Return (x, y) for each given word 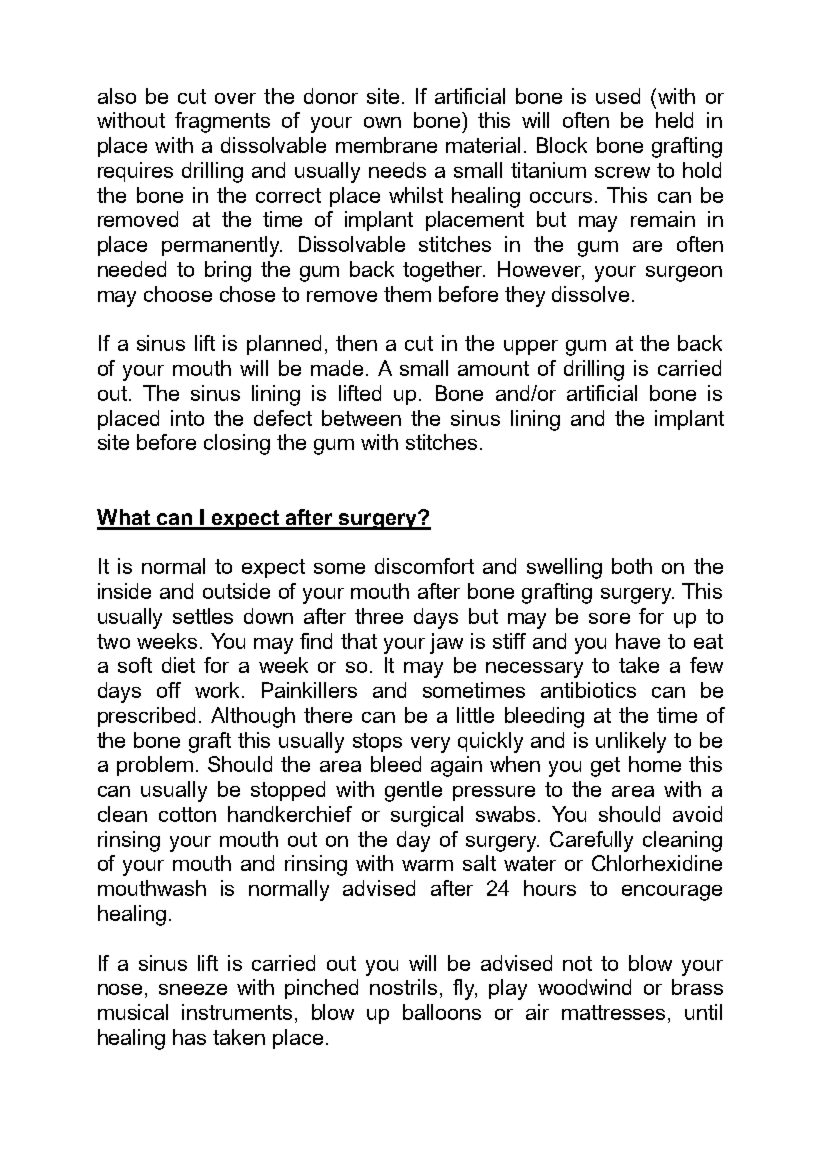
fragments (222, 122)
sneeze (193, 989)
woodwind (584, 987)
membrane (386, 145)
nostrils (403, 987)
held (674, 120)
